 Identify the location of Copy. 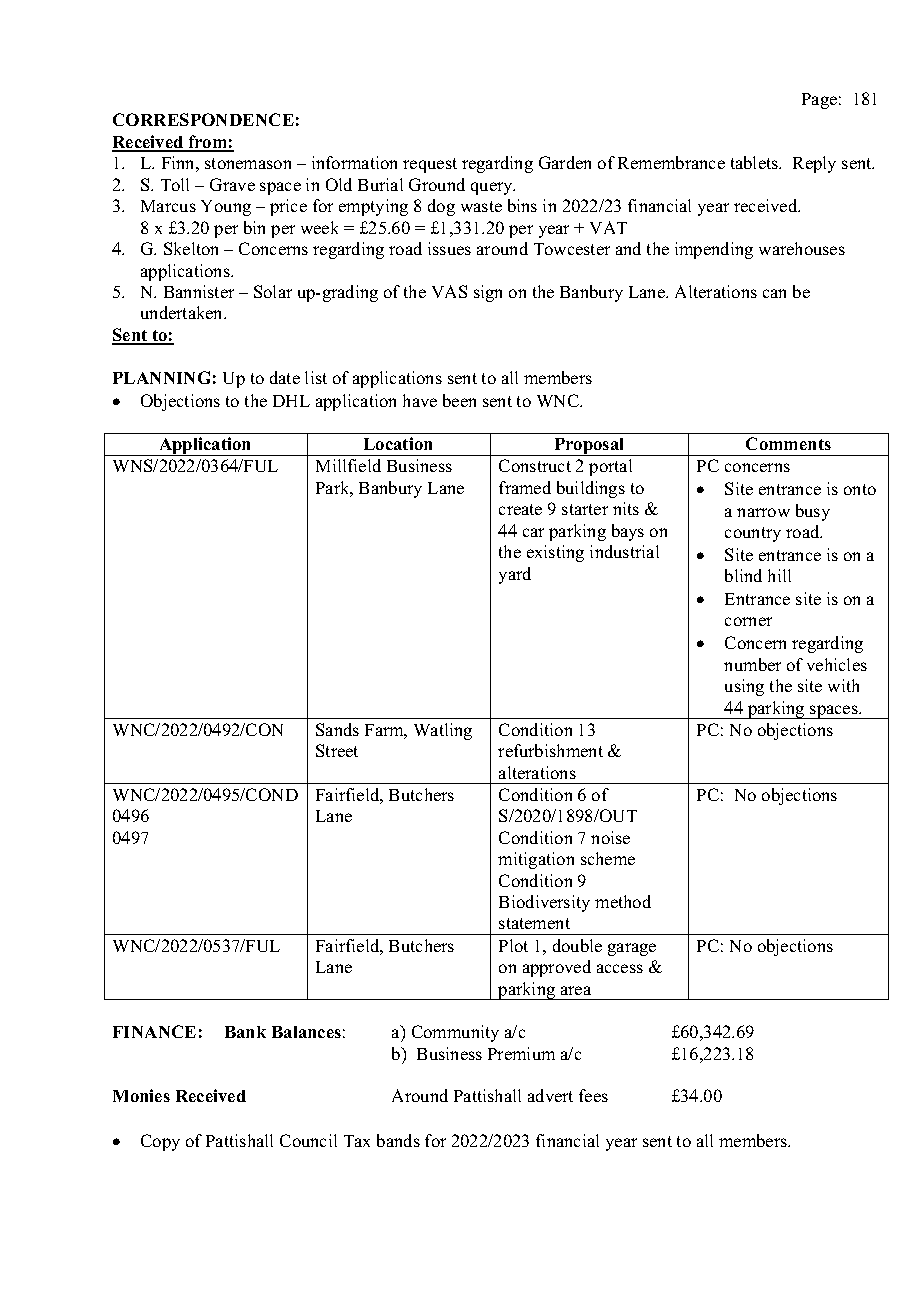
(160, 1142).
